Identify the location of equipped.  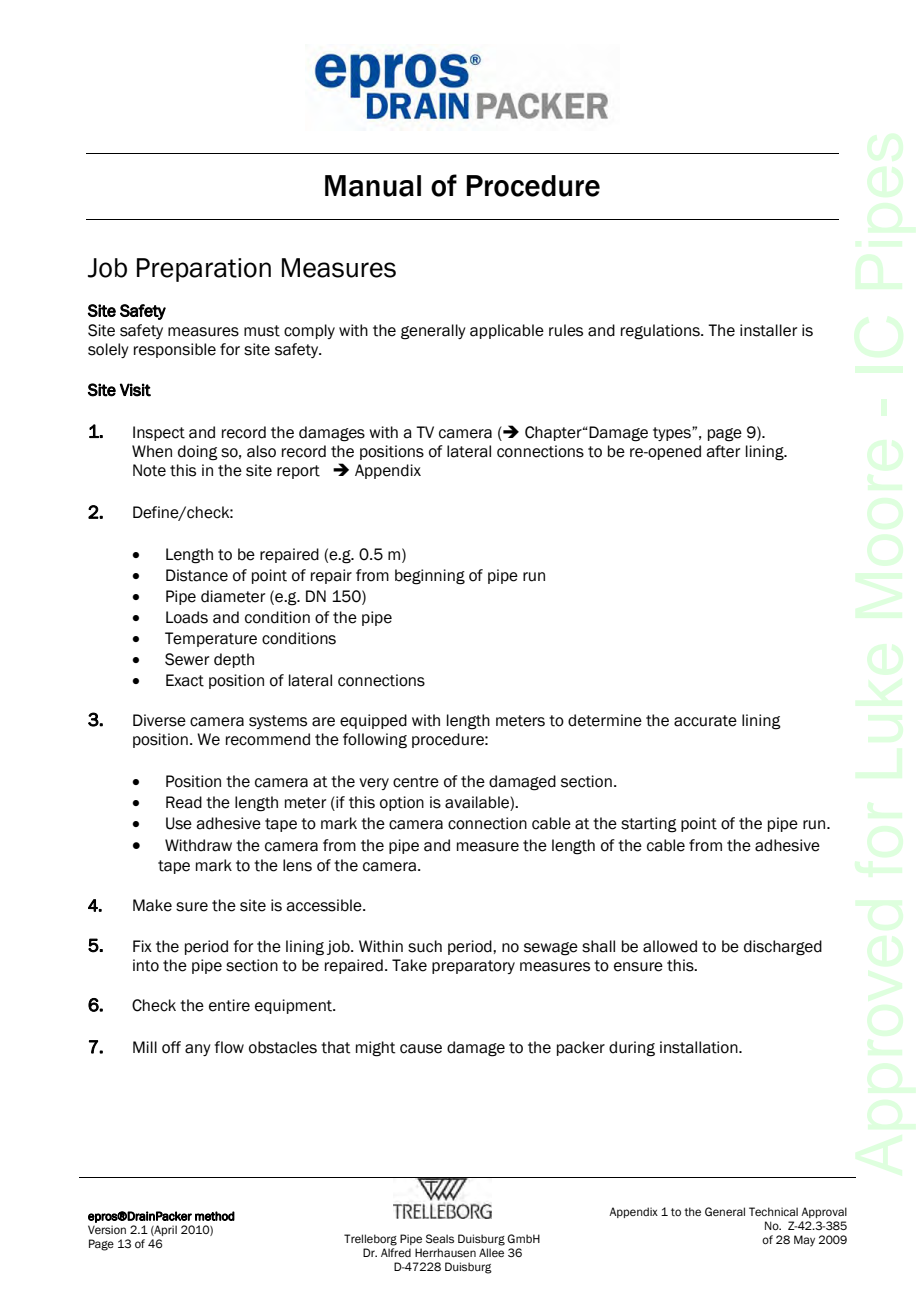
(373, 721).
